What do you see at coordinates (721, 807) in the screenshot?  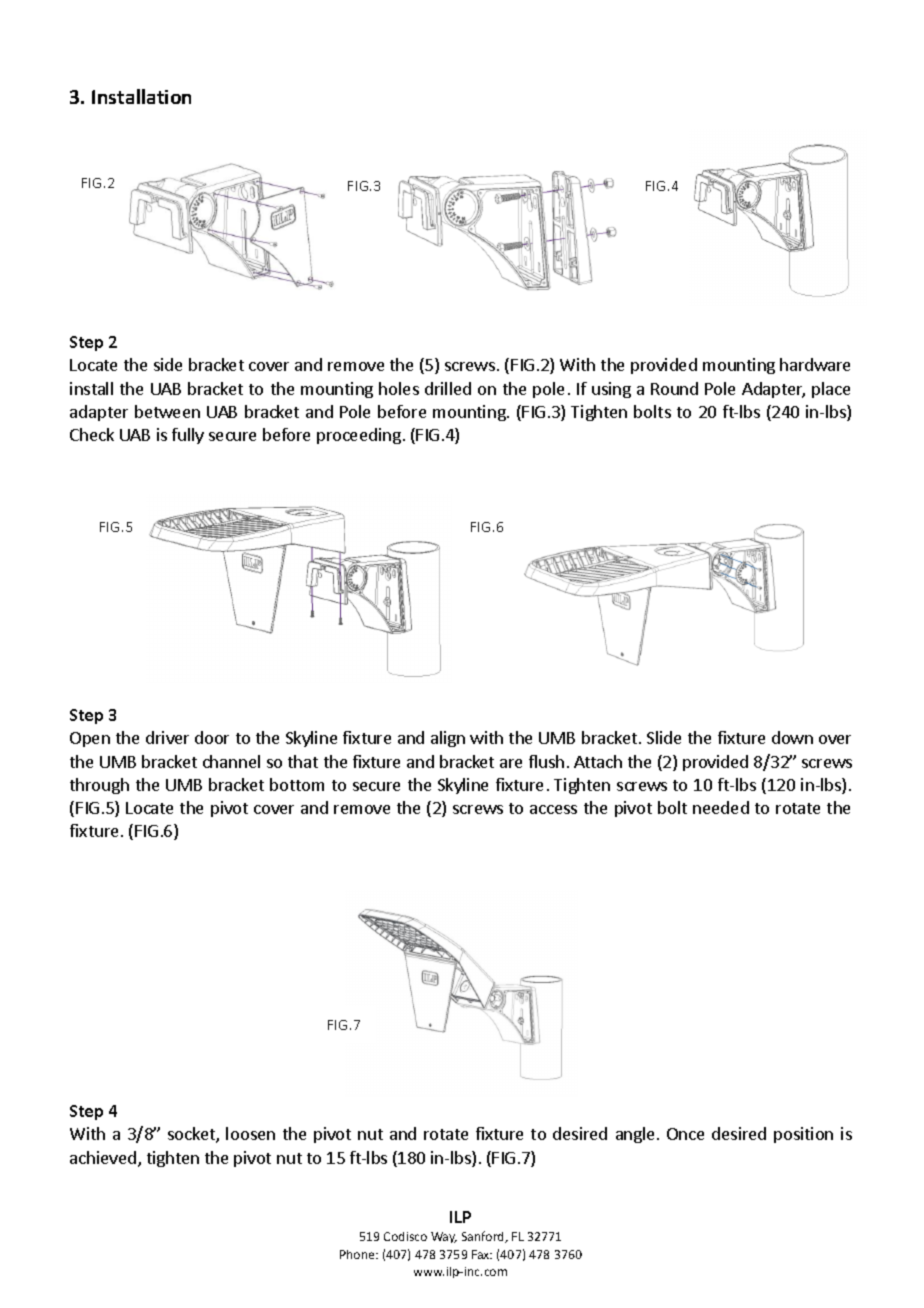 I see `needed` at bounding box center [721, 807].
